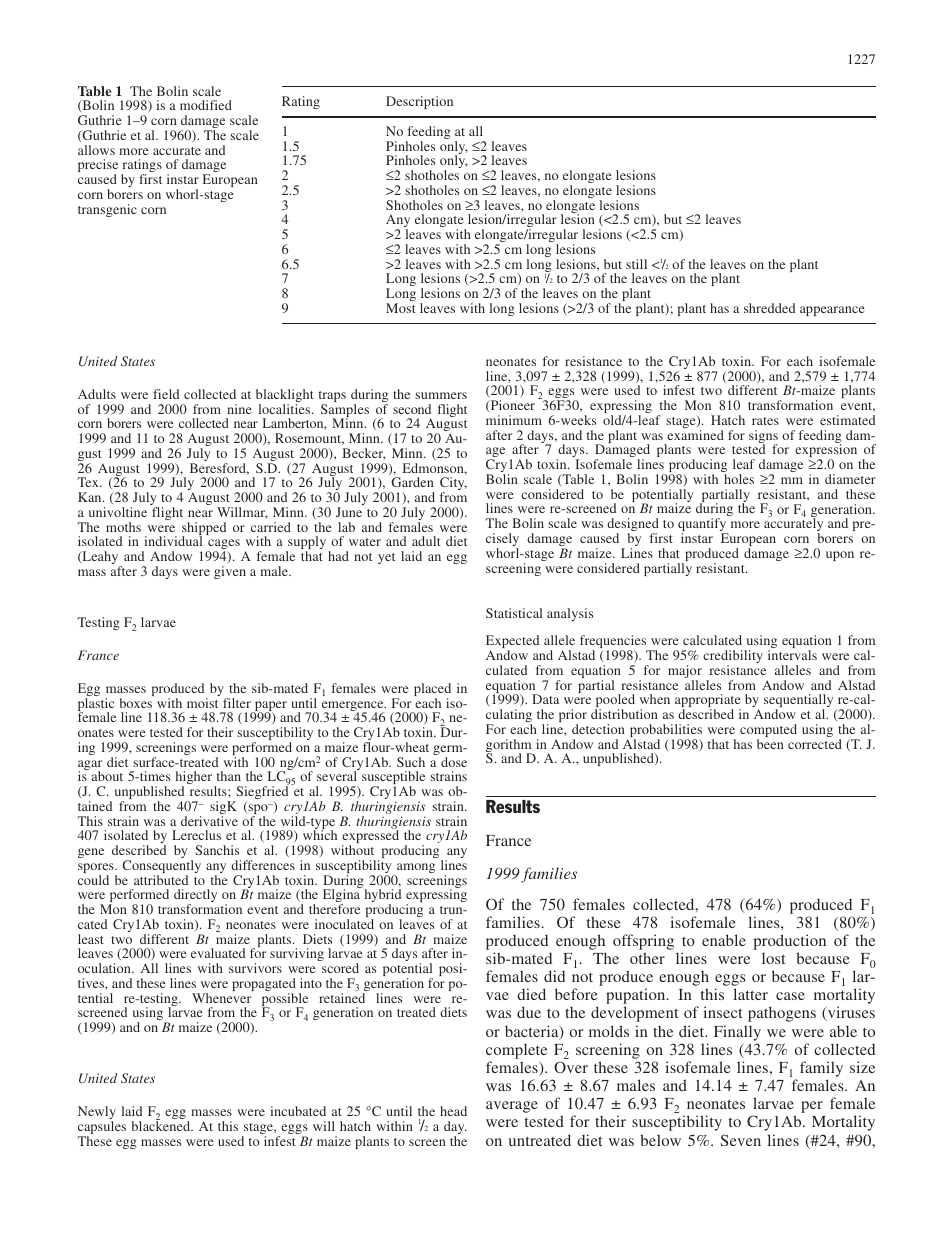 The width and height of the screenshot is (952, 1257). Describe the element at coordinates (792, 655) in the screenshot. I see `intervals` at that location.
